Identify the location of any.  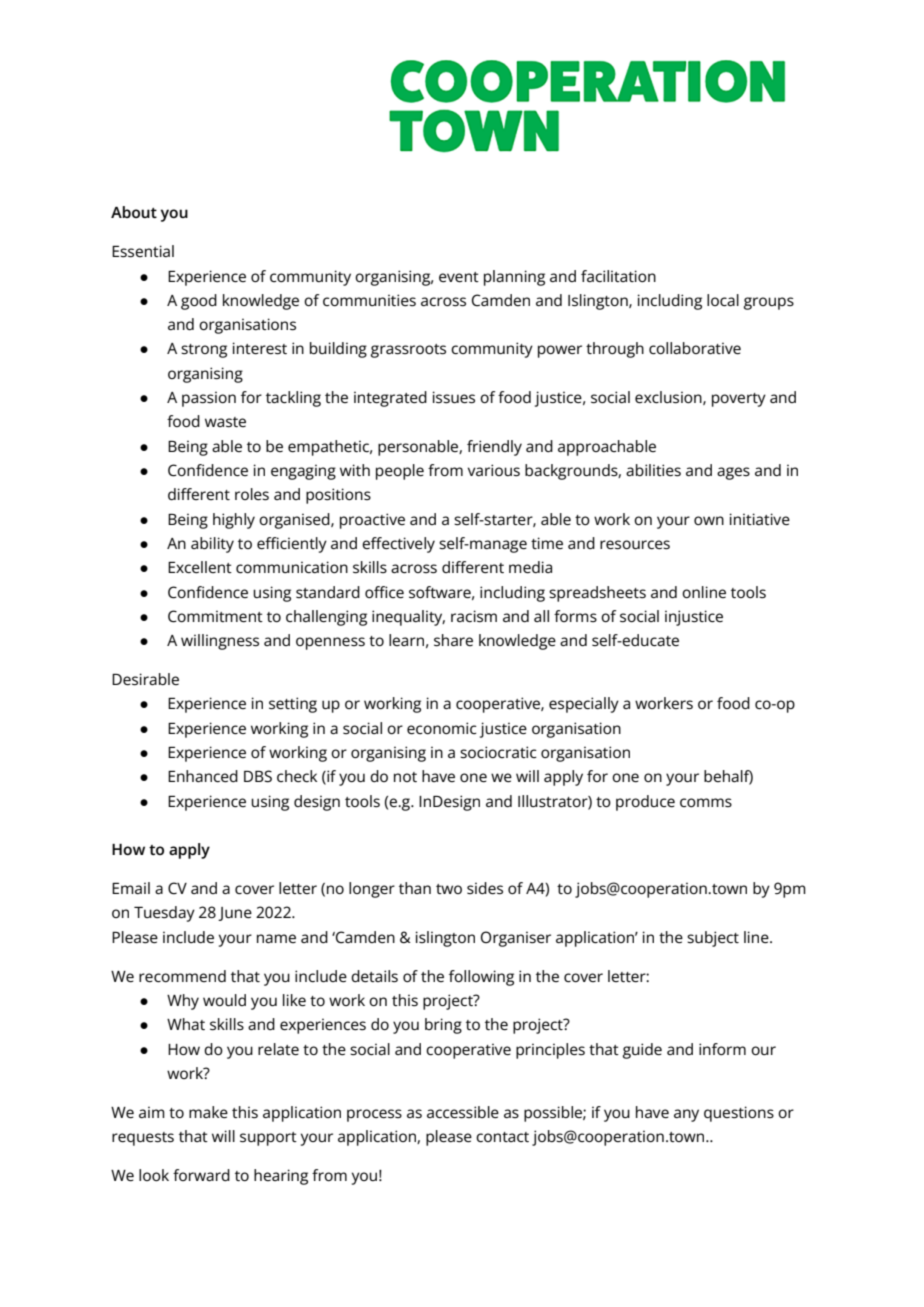
(686, 1115).
